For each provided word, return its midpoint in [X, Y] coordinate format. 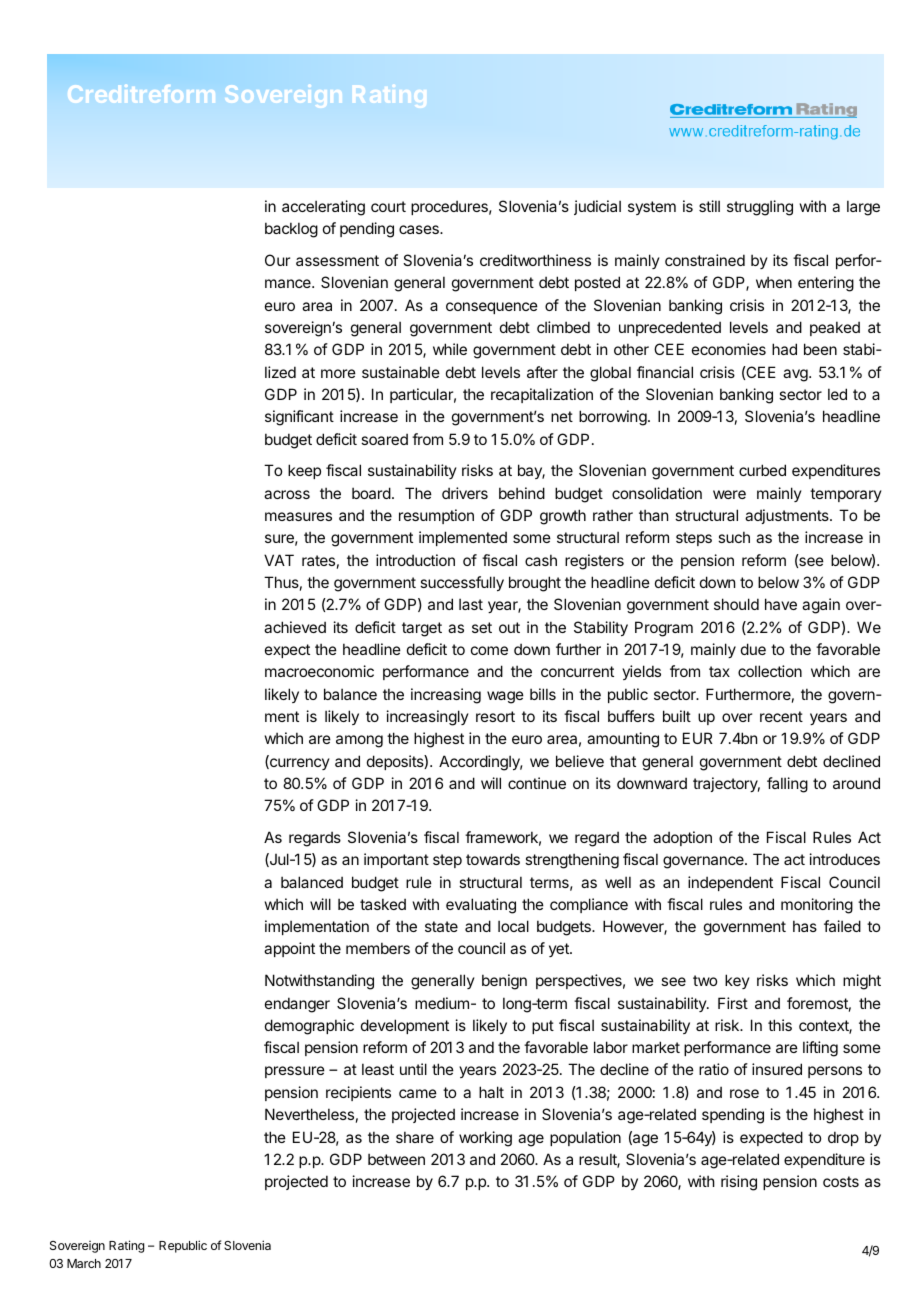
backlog [291, 230]
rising [739, 1183]
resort [495, 716]
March [84, 1263]
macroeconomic [319, 671]
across [287, 494]
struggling [760, 208]
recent [781, 716]
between [396, 1159]
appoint [289, 949]
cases [420, 229]
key [737, 981]
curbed [762, 470]
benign [504, 982]
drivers [465, 493]
